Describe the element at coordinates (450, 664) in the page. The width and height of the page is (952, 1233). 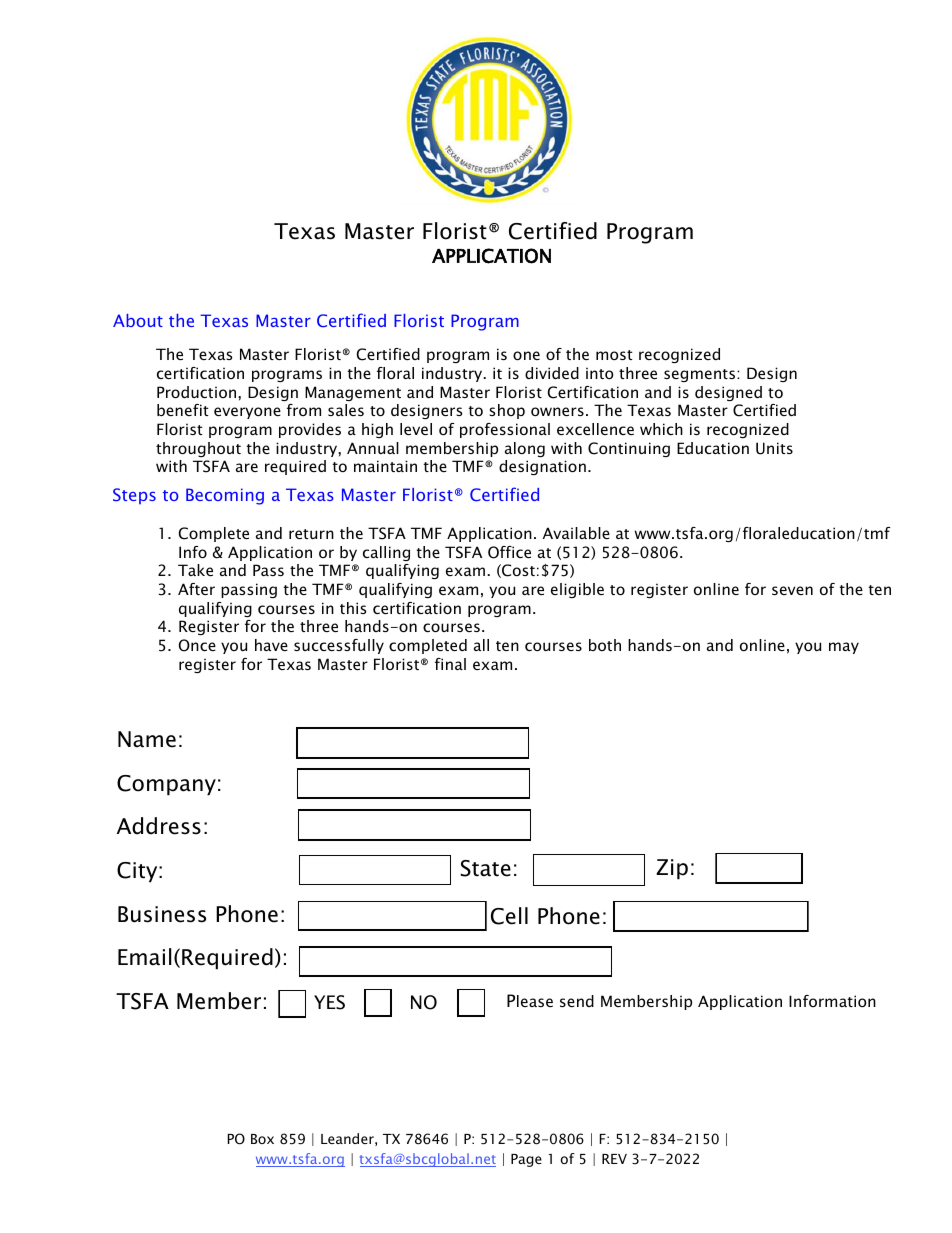
I see `final` at that location.
